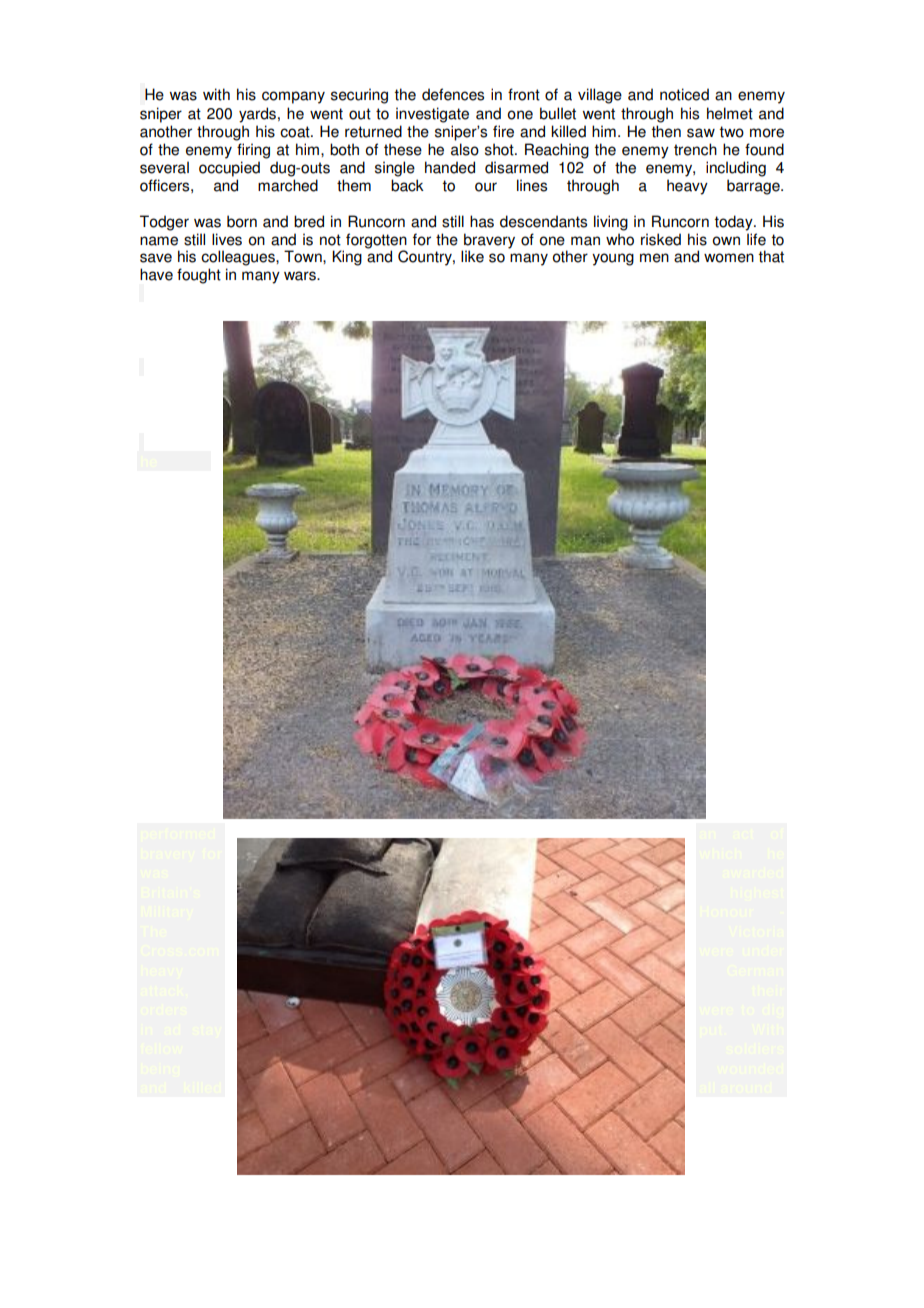  Describe the element at coordinates (227, 239) in the screenshot. I see `lives` at that location.
